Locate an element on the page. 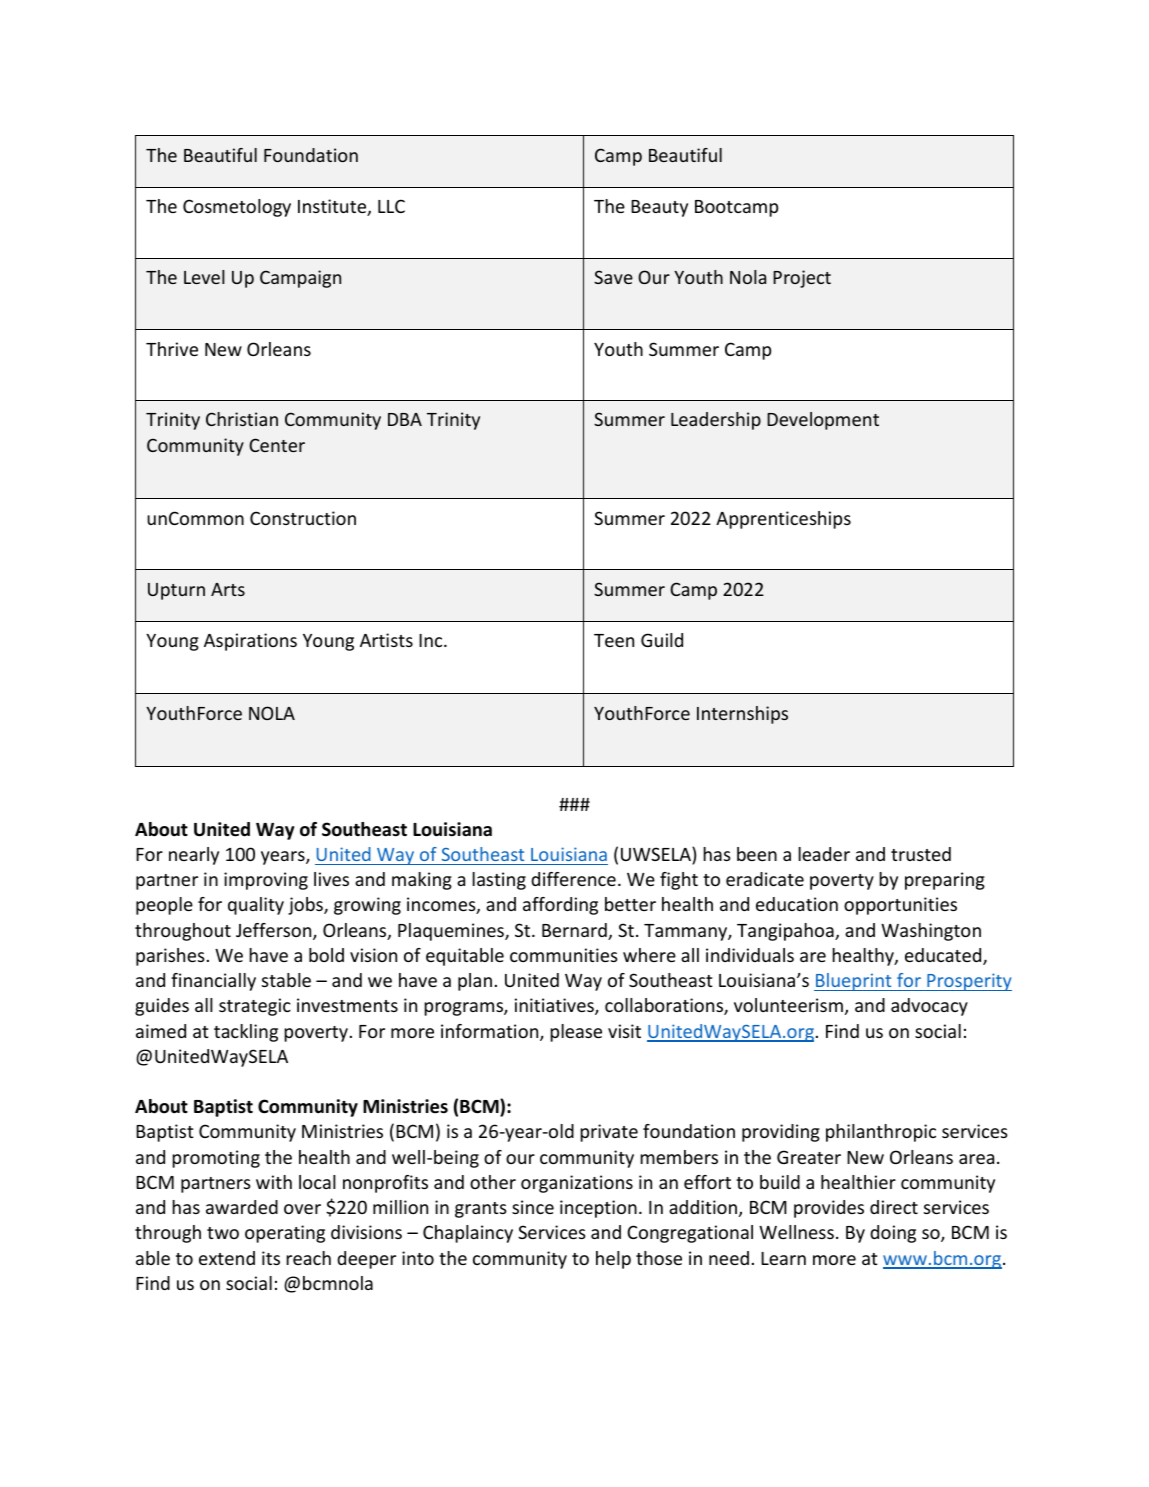 The image size is (1149, 1487). Save is located at coordinates (613, 277).
